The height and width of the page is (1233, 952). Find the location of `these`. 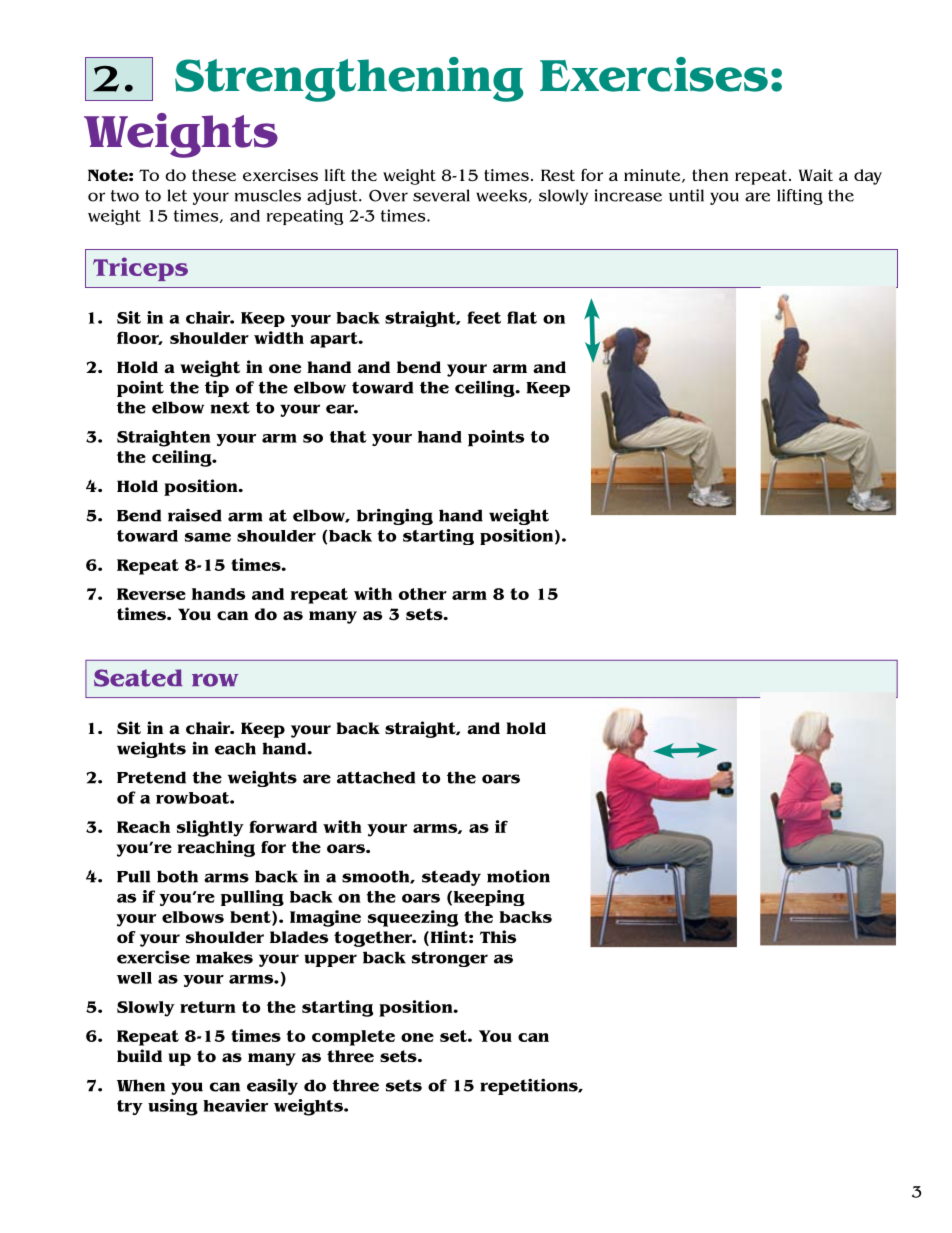

these is located at coordinates (214, 175).
